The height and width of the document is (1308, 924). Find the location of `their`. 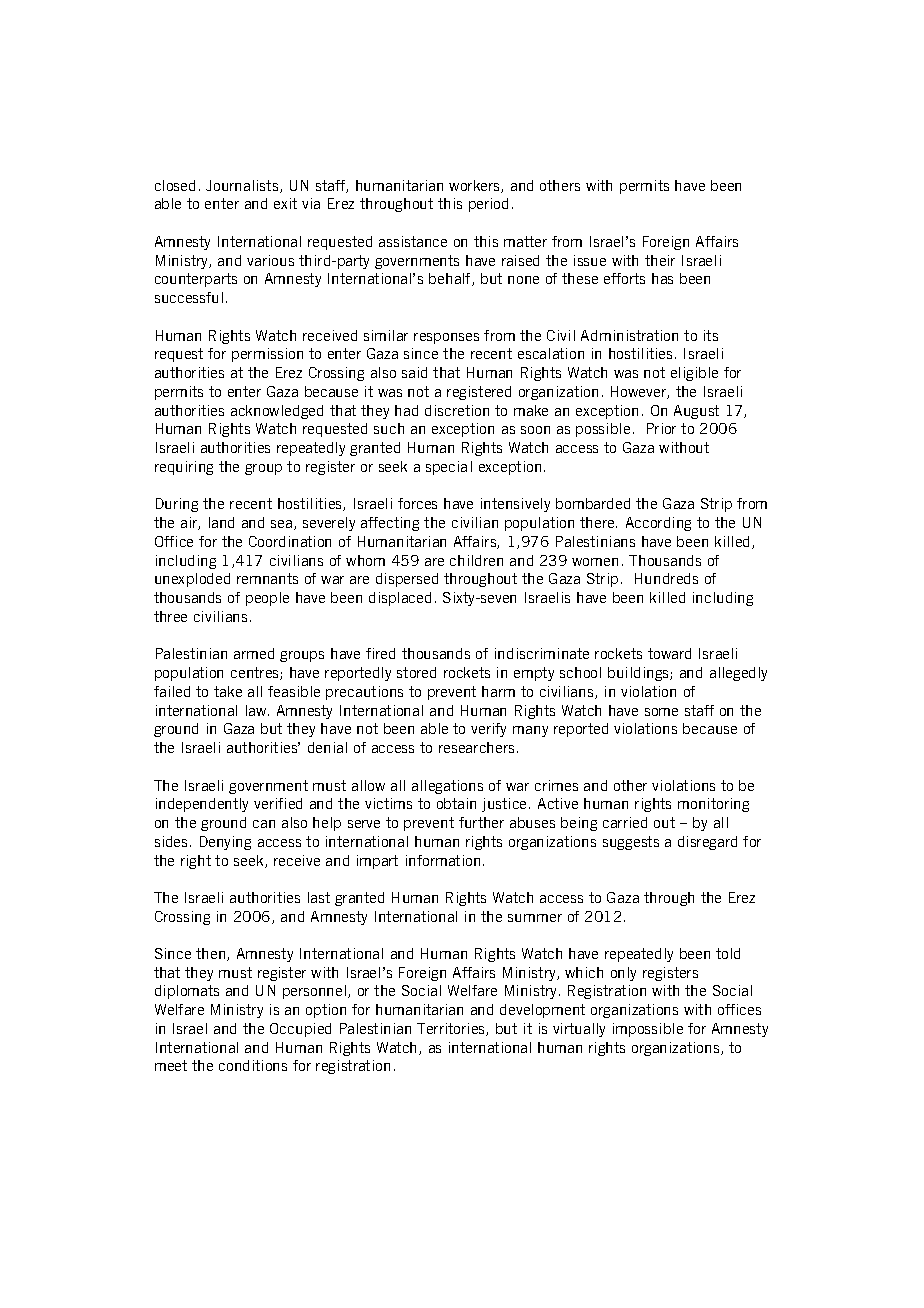

their is located at coordinates (660, 260).
